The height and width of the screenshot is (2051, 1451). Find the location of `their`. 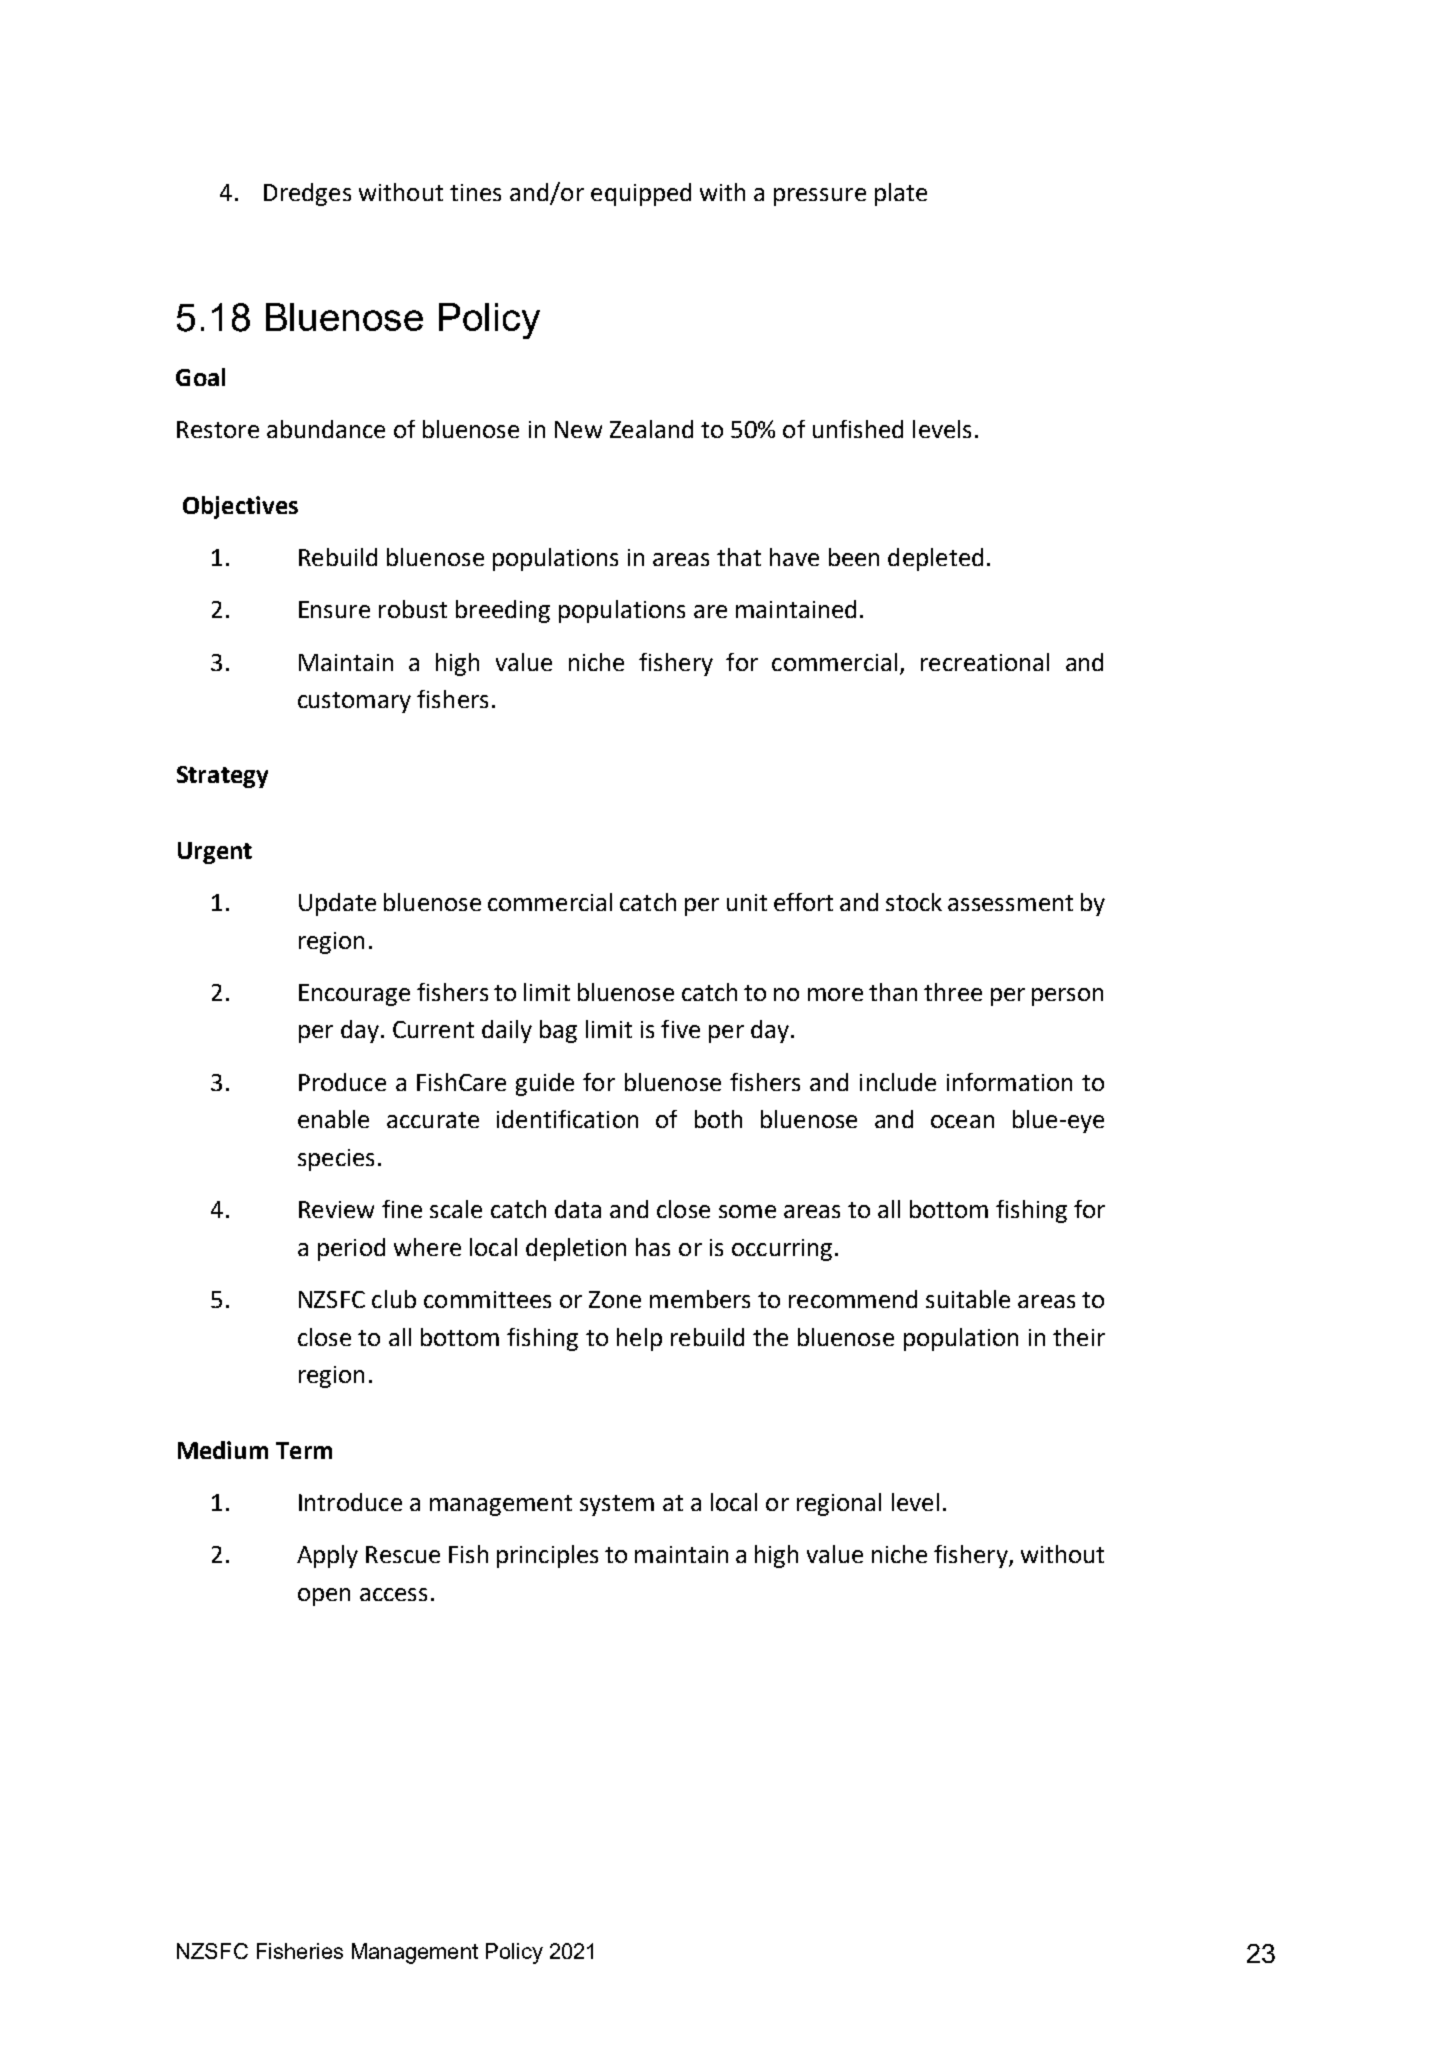

their is located at coordinates (1079, 1337).
